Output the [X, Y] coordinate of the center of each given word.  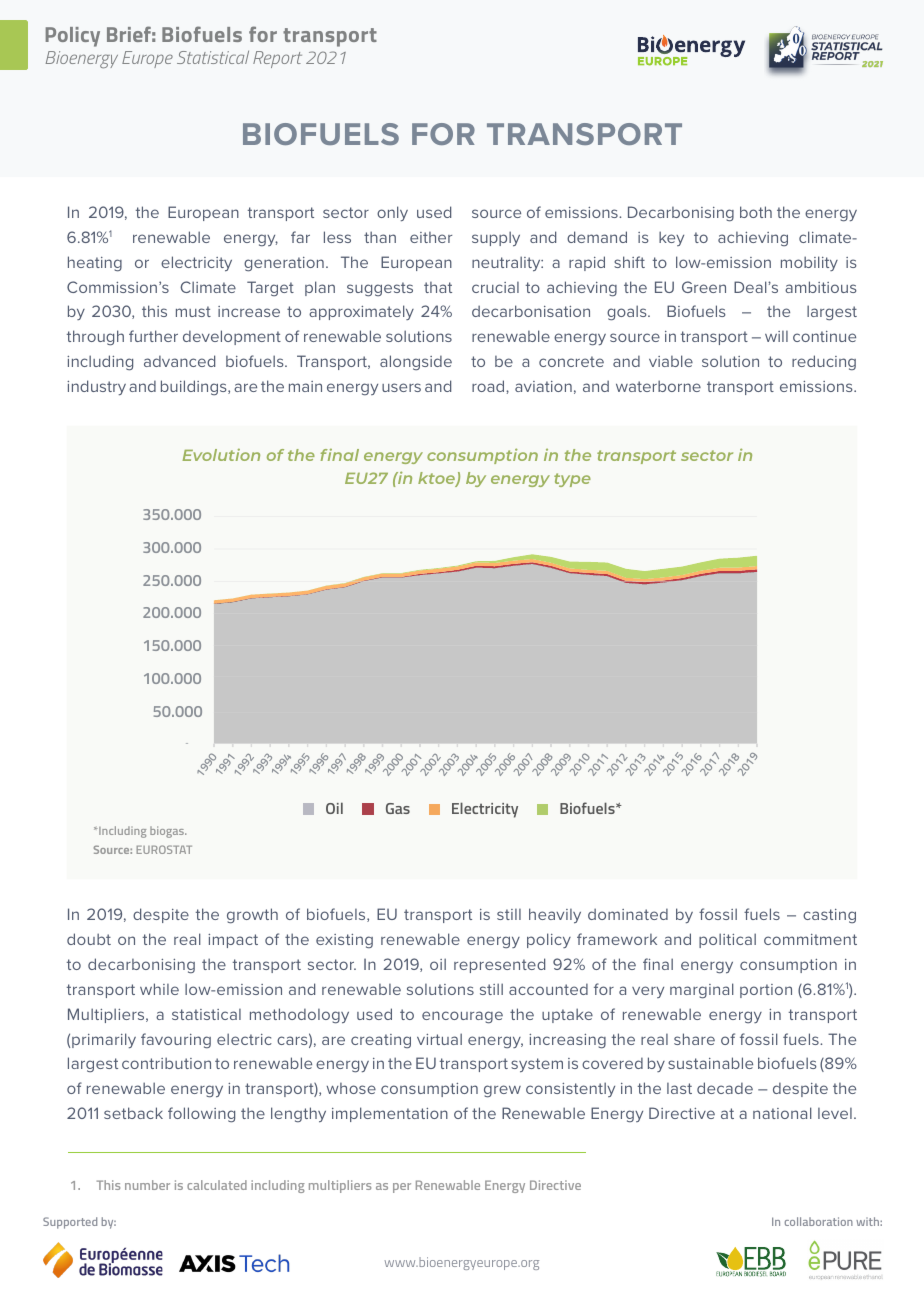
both [756, 212]
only [392, 213]
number [147, 1185]
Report [277, 59]
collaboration [819, 1221]
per [402, 1188]
